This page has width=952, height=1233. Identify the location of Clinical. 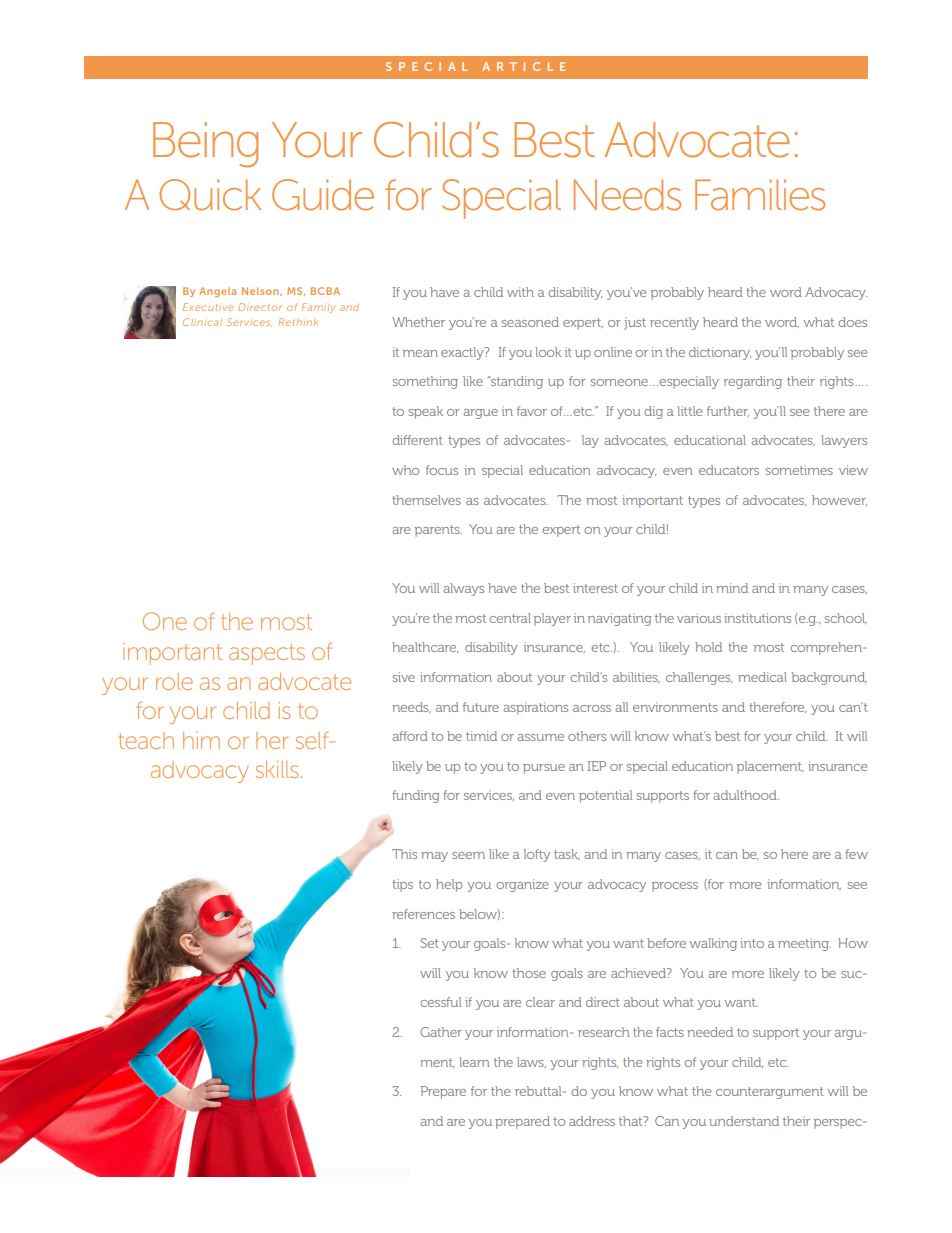
(202, 322).
